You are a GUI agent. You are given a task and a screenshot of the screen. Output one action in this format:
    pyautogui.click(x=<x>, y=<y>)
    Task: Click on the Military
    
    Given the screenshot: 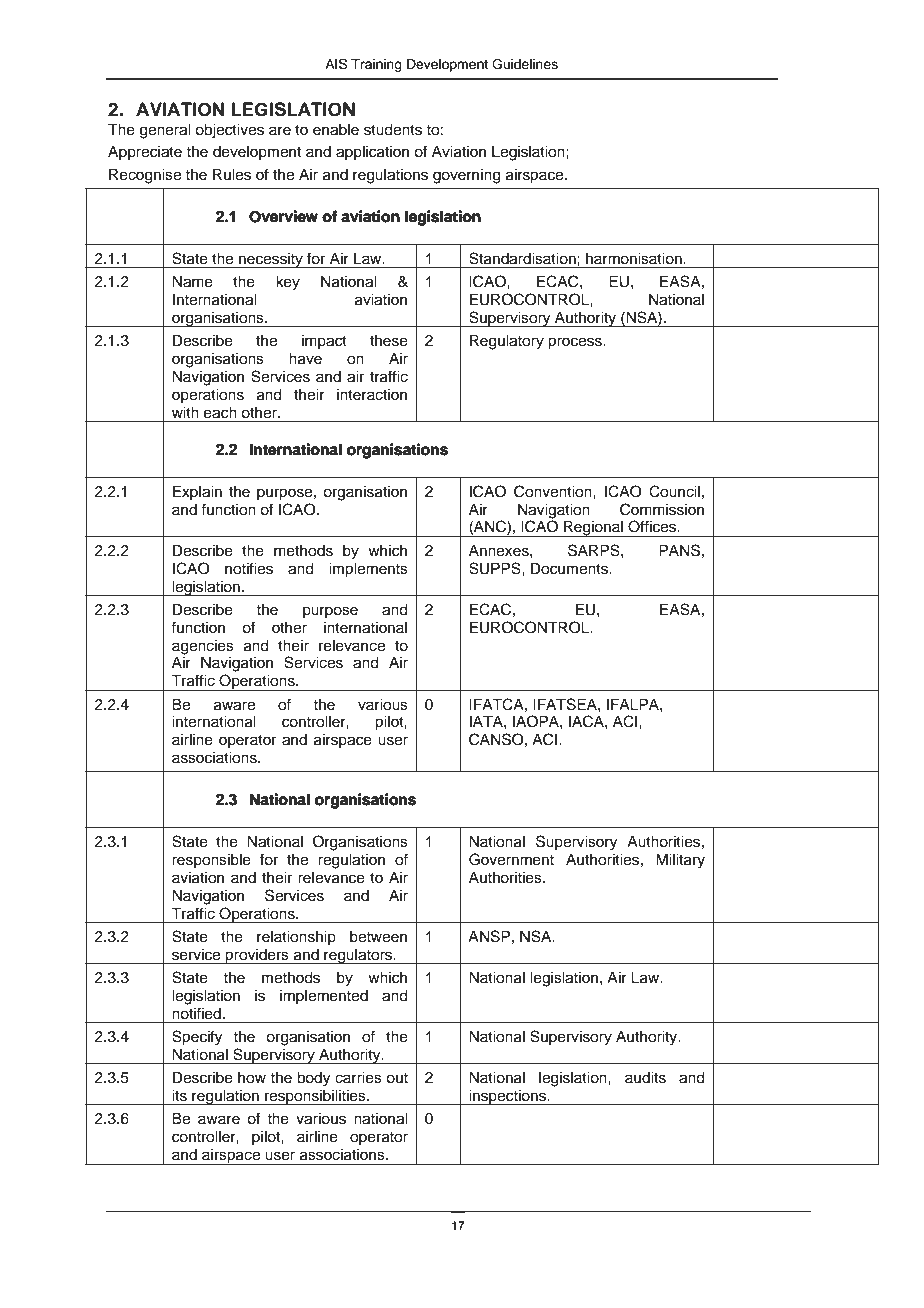 What is the action you would take?
    pyautogui.click(x=680, y=861)
